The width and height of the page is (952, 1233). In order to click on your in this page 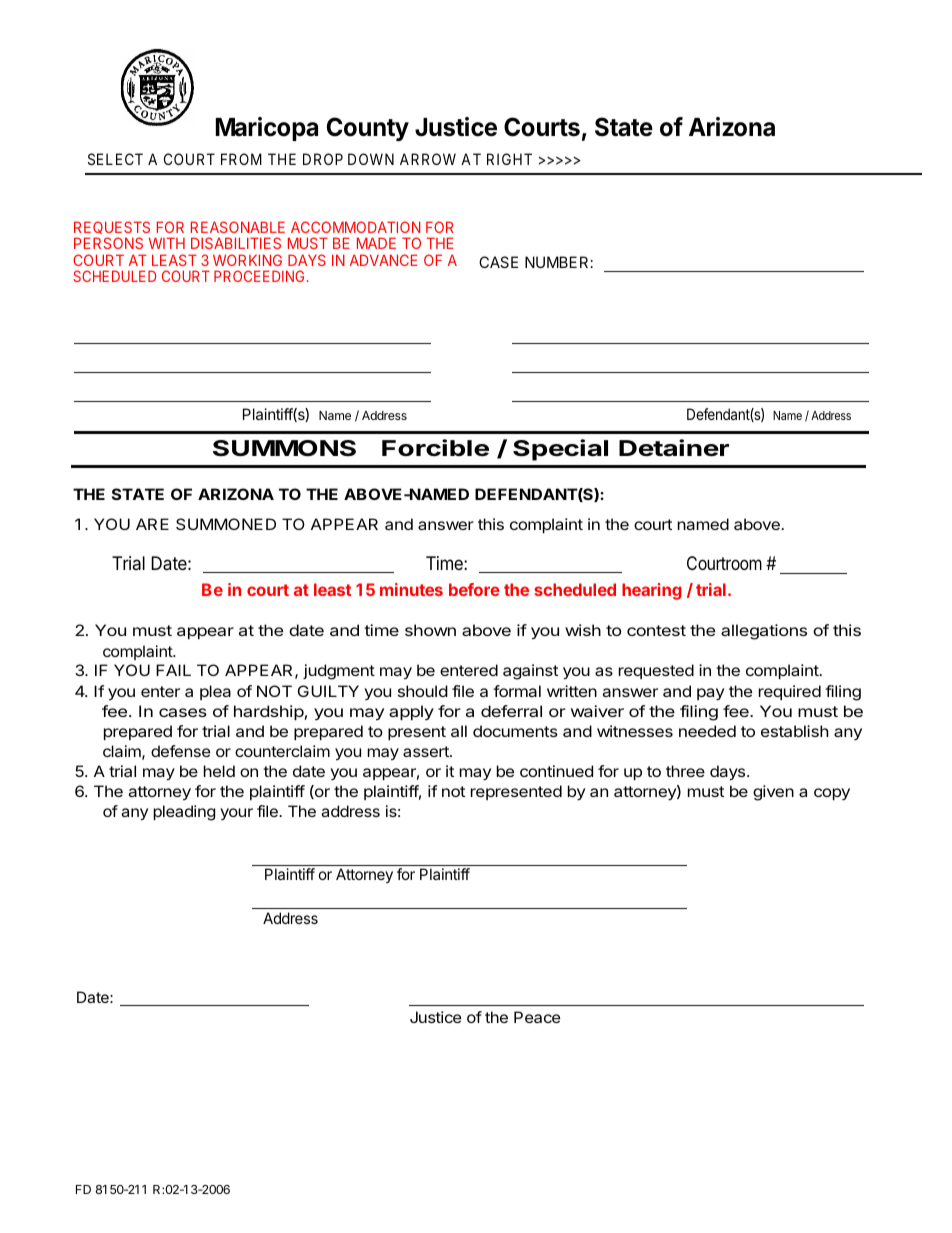, I will do `click(236, 814)`.
